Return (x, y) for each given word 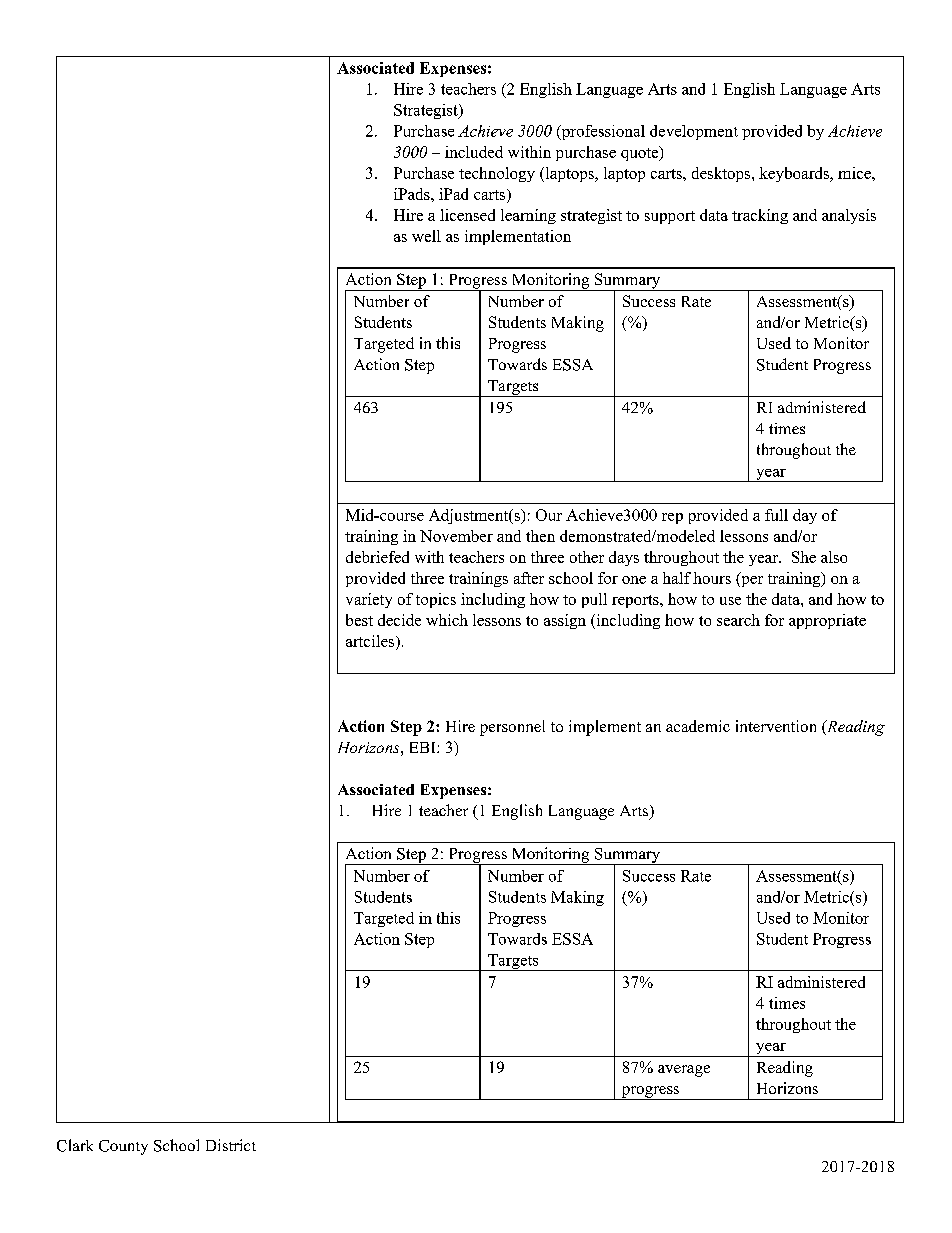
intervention (776, 726)
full (776, 515)
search (738, 620)
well (426, 236)
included (474, 152)
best (359, 620)
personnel (512, 728)
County (123, 1147)
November (456, 536)
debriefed (377, 557)
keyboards (795, 174)
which (447, 620)
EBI (424, 747)
